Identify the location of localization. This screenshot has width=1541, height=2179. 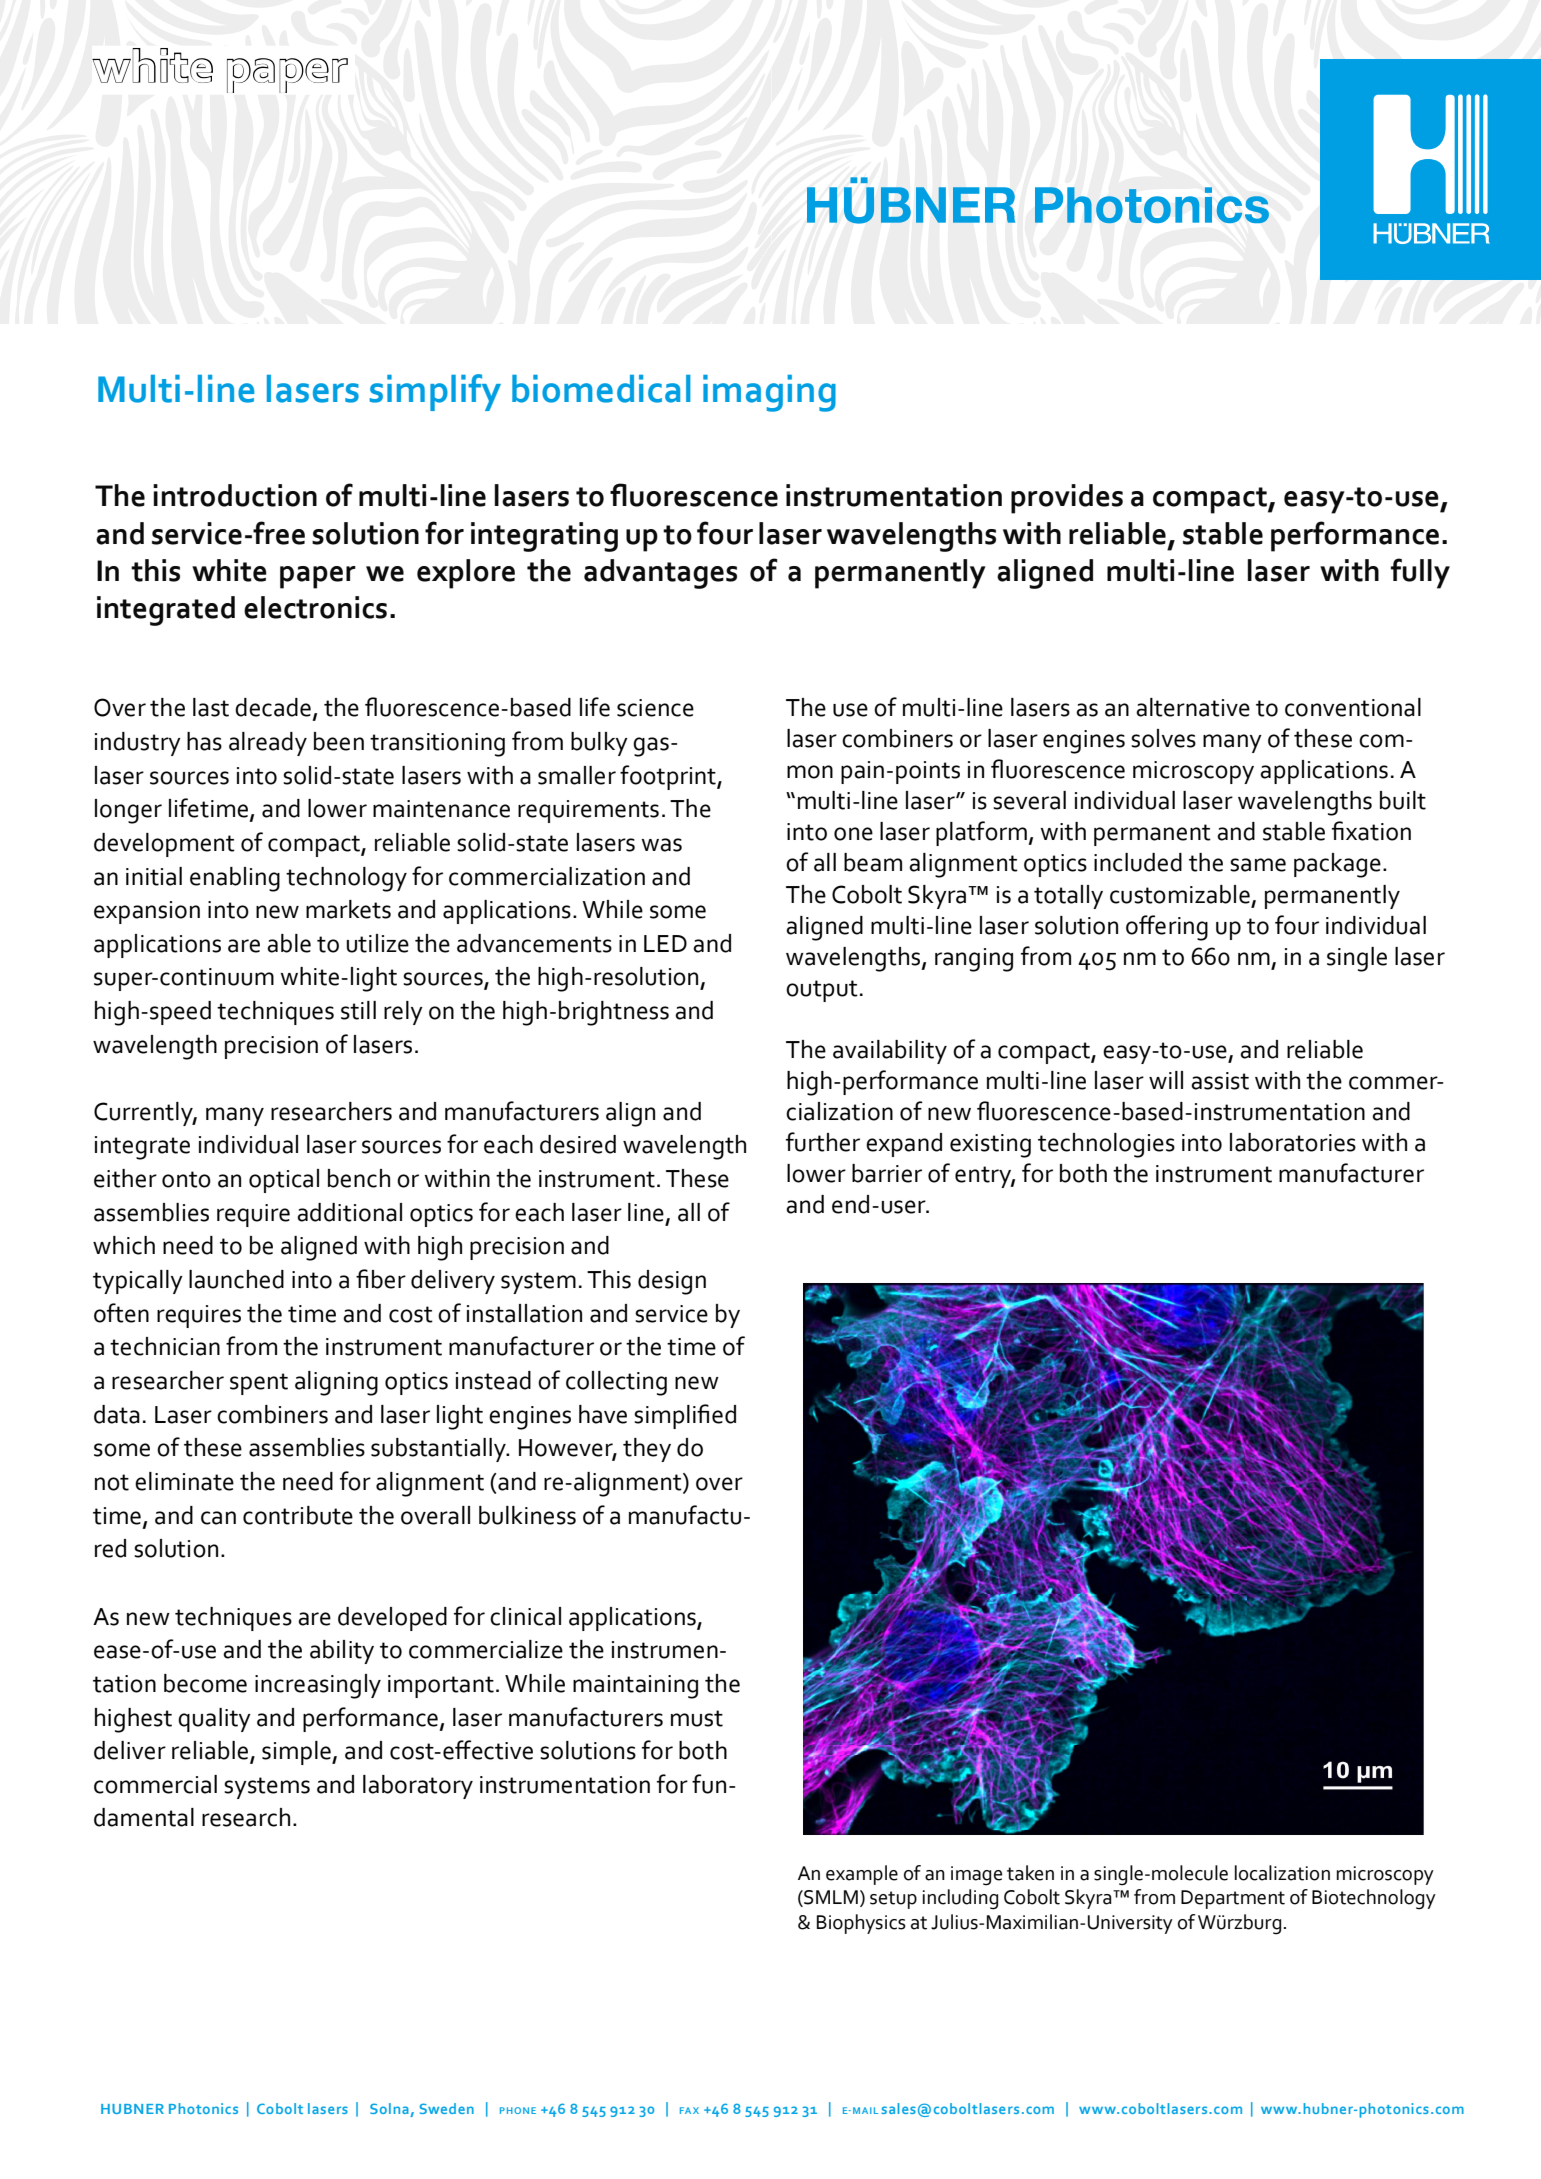
(1282, 1873).
